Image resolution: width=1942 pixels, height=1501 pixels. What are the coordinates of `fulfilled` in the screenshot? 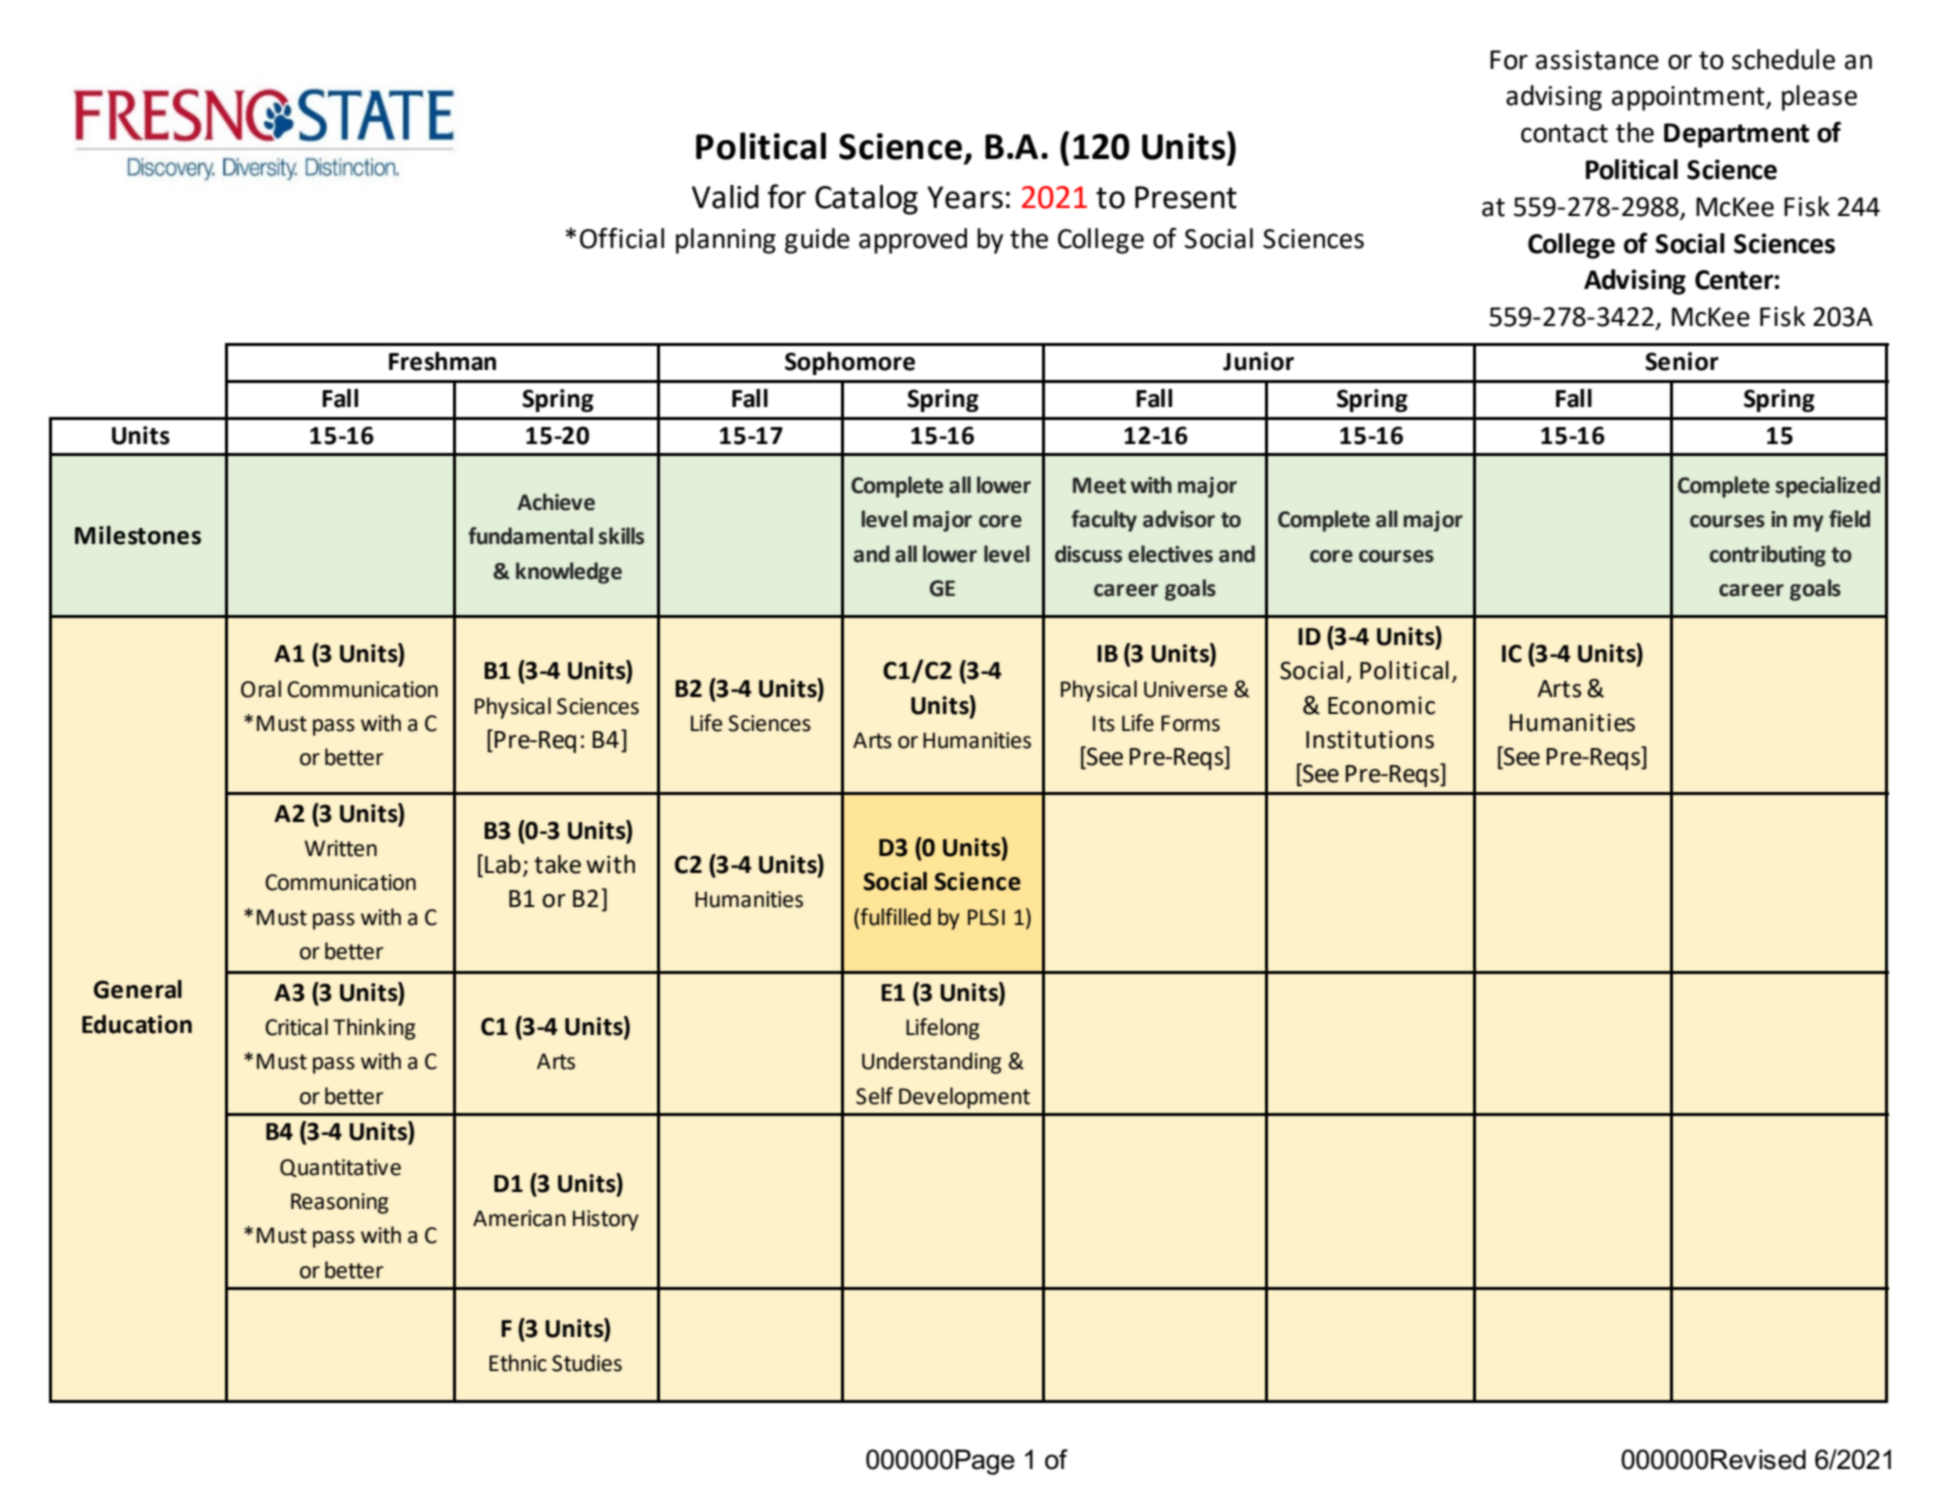 It's located at (895, 917).
